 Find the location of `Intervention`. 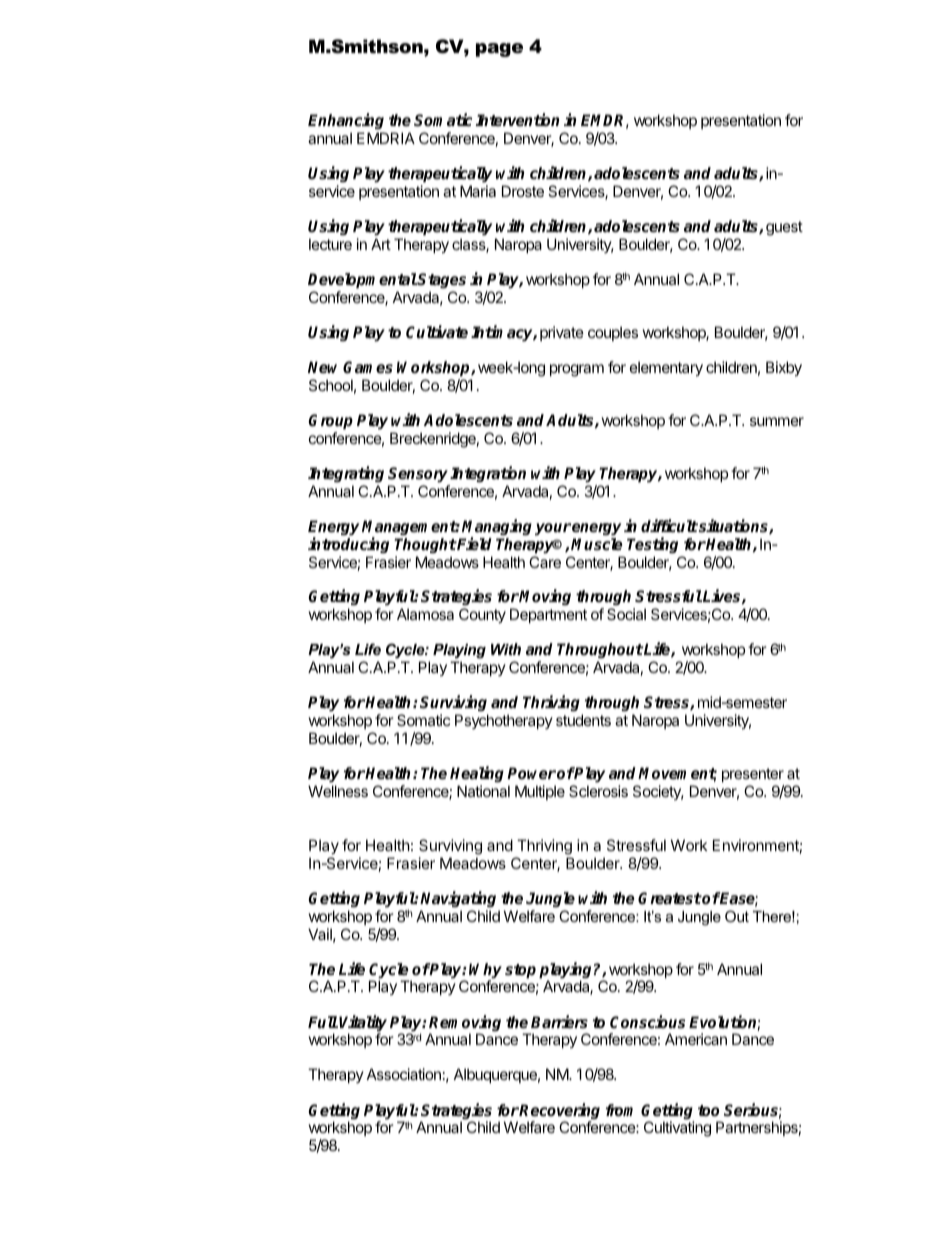

Intervention is located at coordinates (518, 120).
